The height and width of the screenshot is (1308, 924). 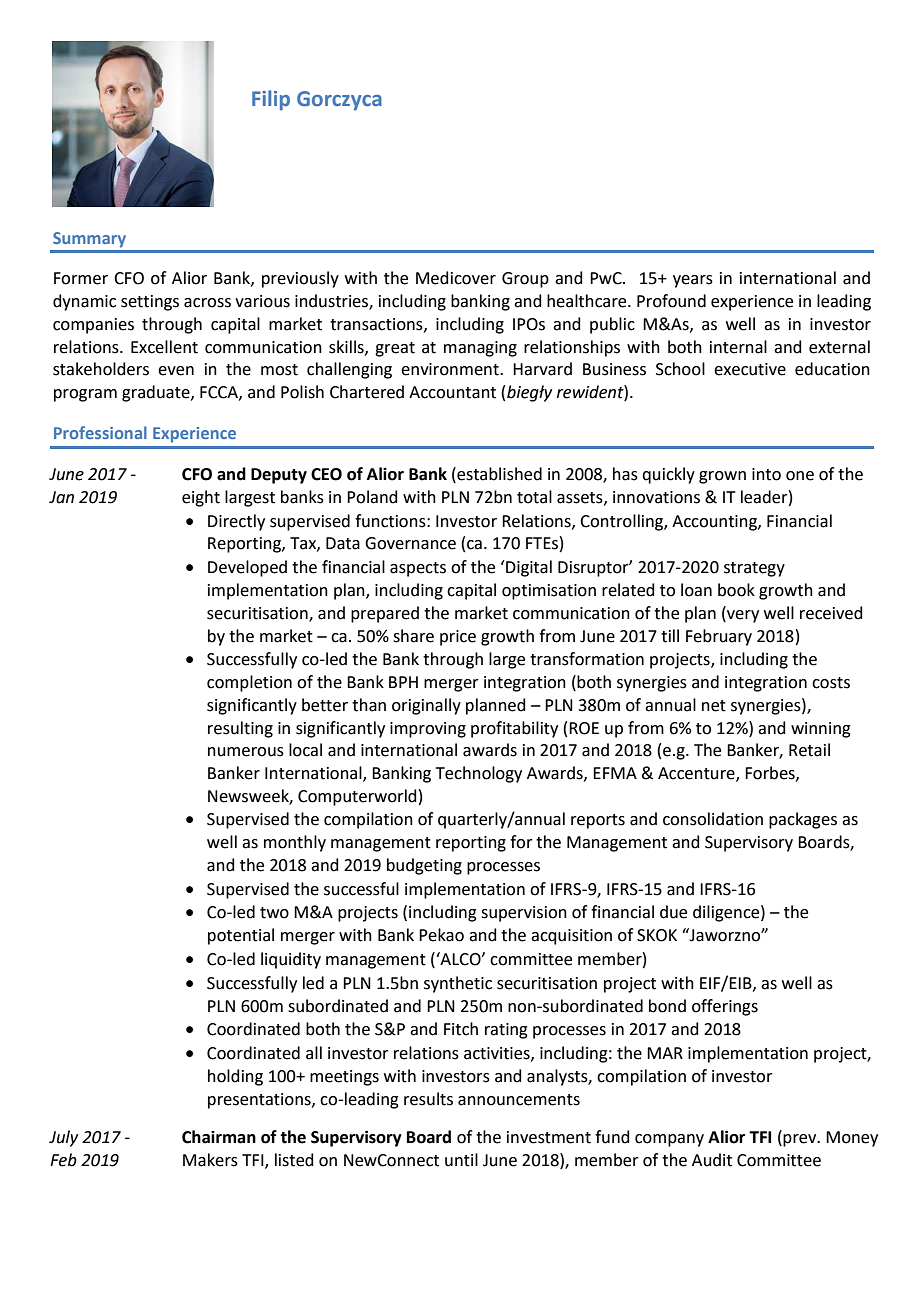 What do you see at coordinates (150, 303) in the screenshot?
I see `settings` at bounding box center [150, 303].
